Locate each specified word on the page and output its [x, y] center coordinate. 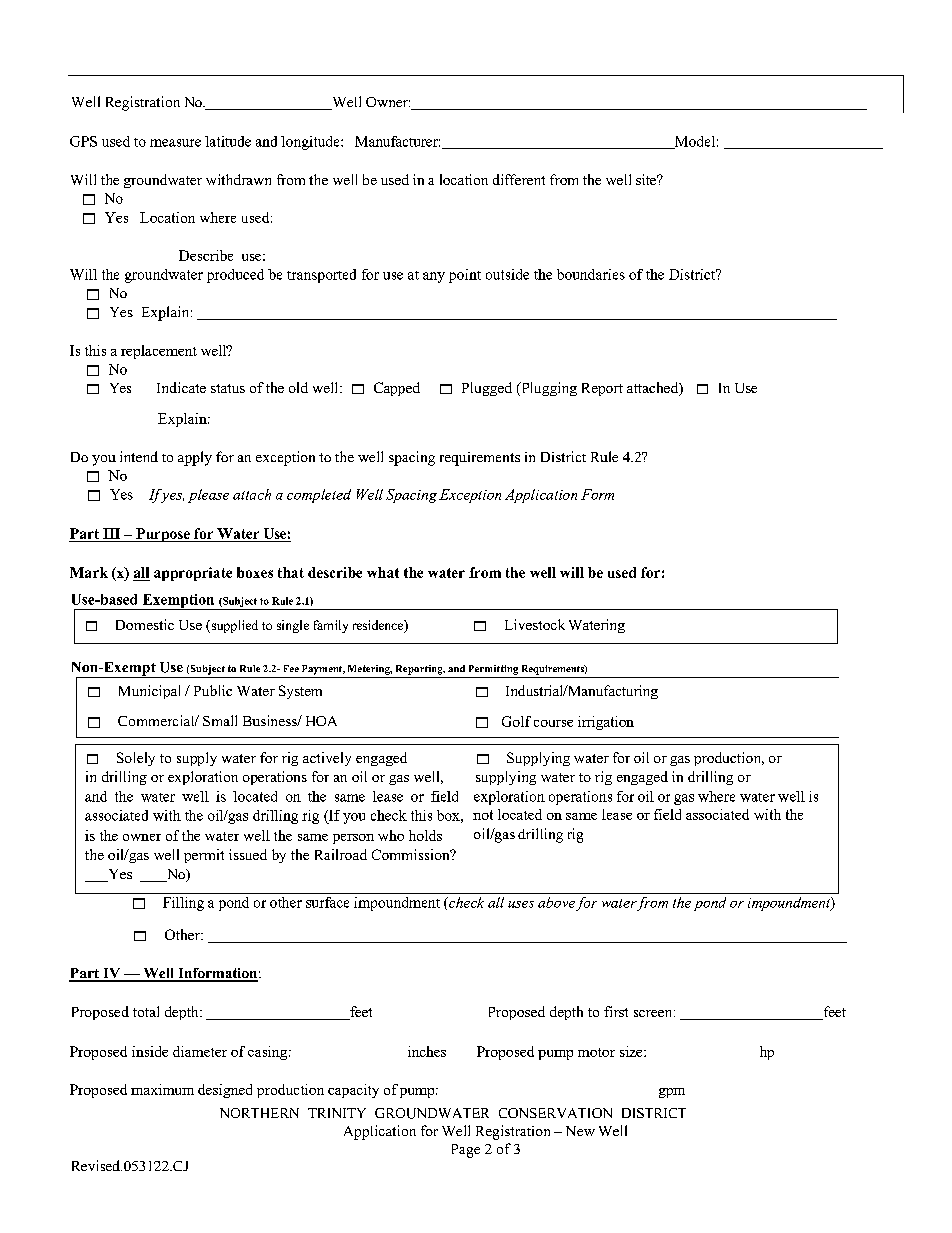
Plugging [548, 389]
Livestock [535, 624]
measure [175, 143]
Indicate [181, 387]
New [580, 1131]
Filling [183, 904]
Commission [412, 854]
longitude [311, 143]
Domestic [145, 624]
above [556, 902]
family [331, 626]
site [647, 179]
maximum [162, 1089]
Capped [397, 389]
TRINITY [337, 1113]
